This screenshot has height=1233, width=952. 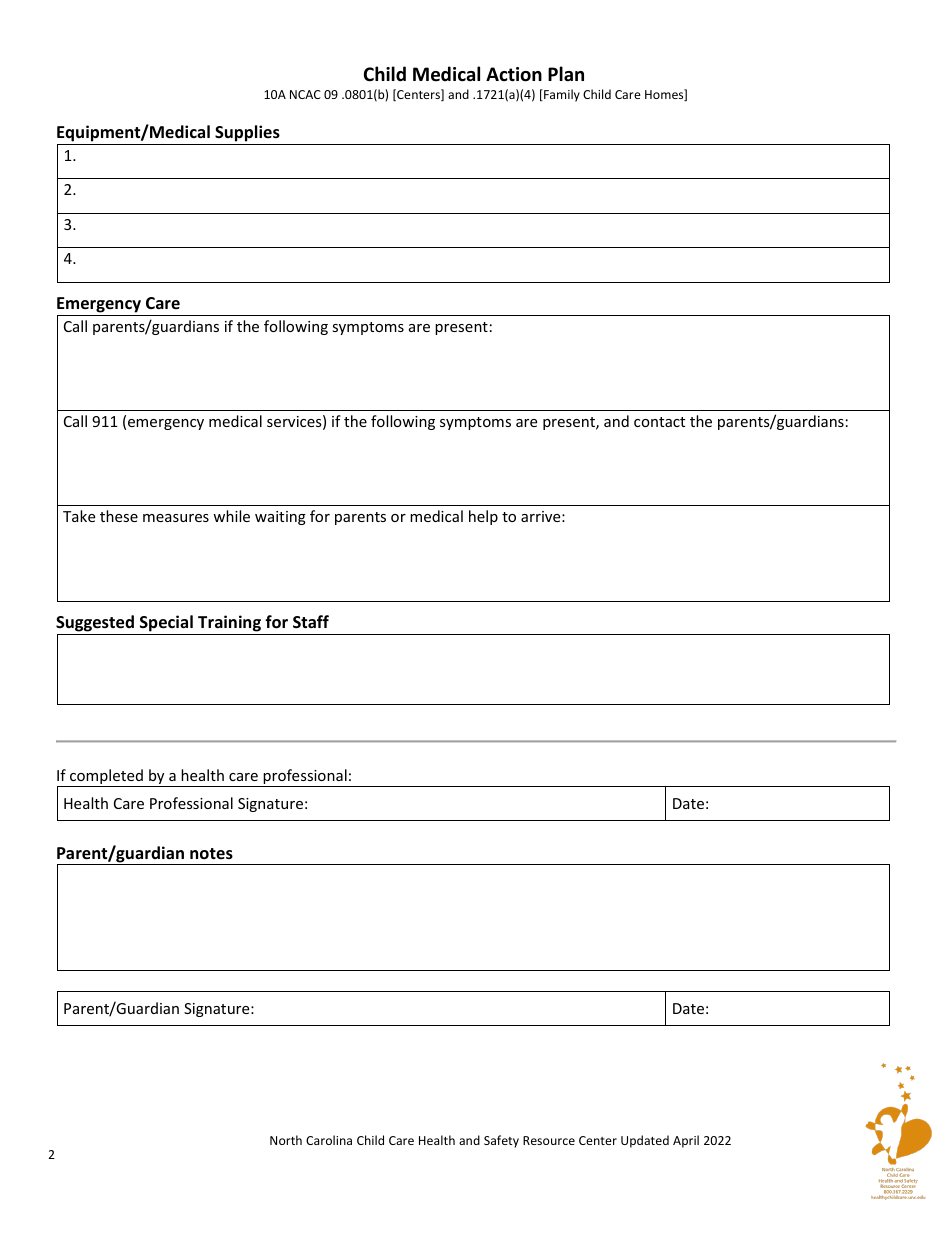 I want to click on North, so click(x=286, y=1140).
